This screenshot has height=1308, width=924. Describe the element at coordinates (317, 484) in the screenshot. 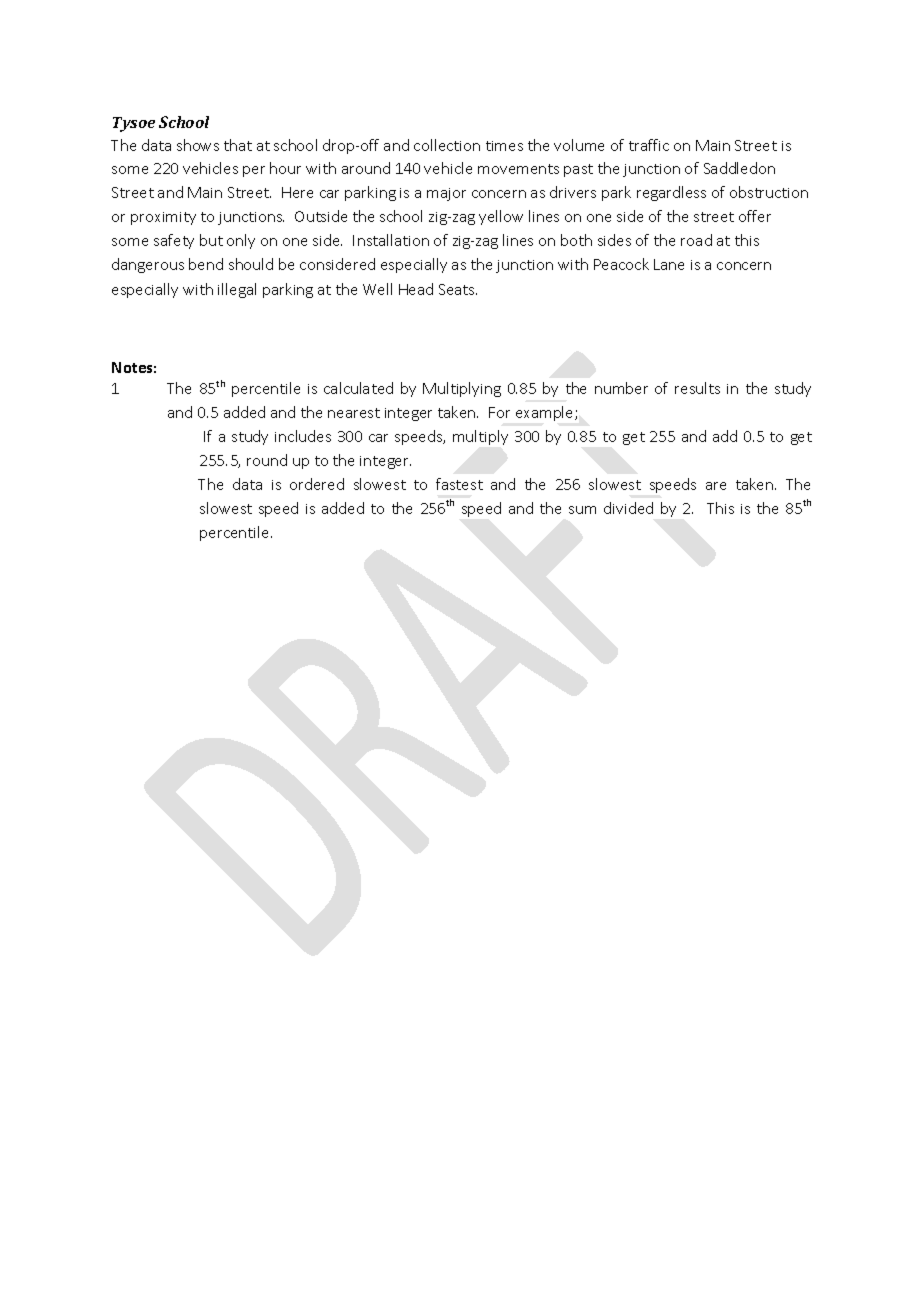

I see `ordered` at that location.
